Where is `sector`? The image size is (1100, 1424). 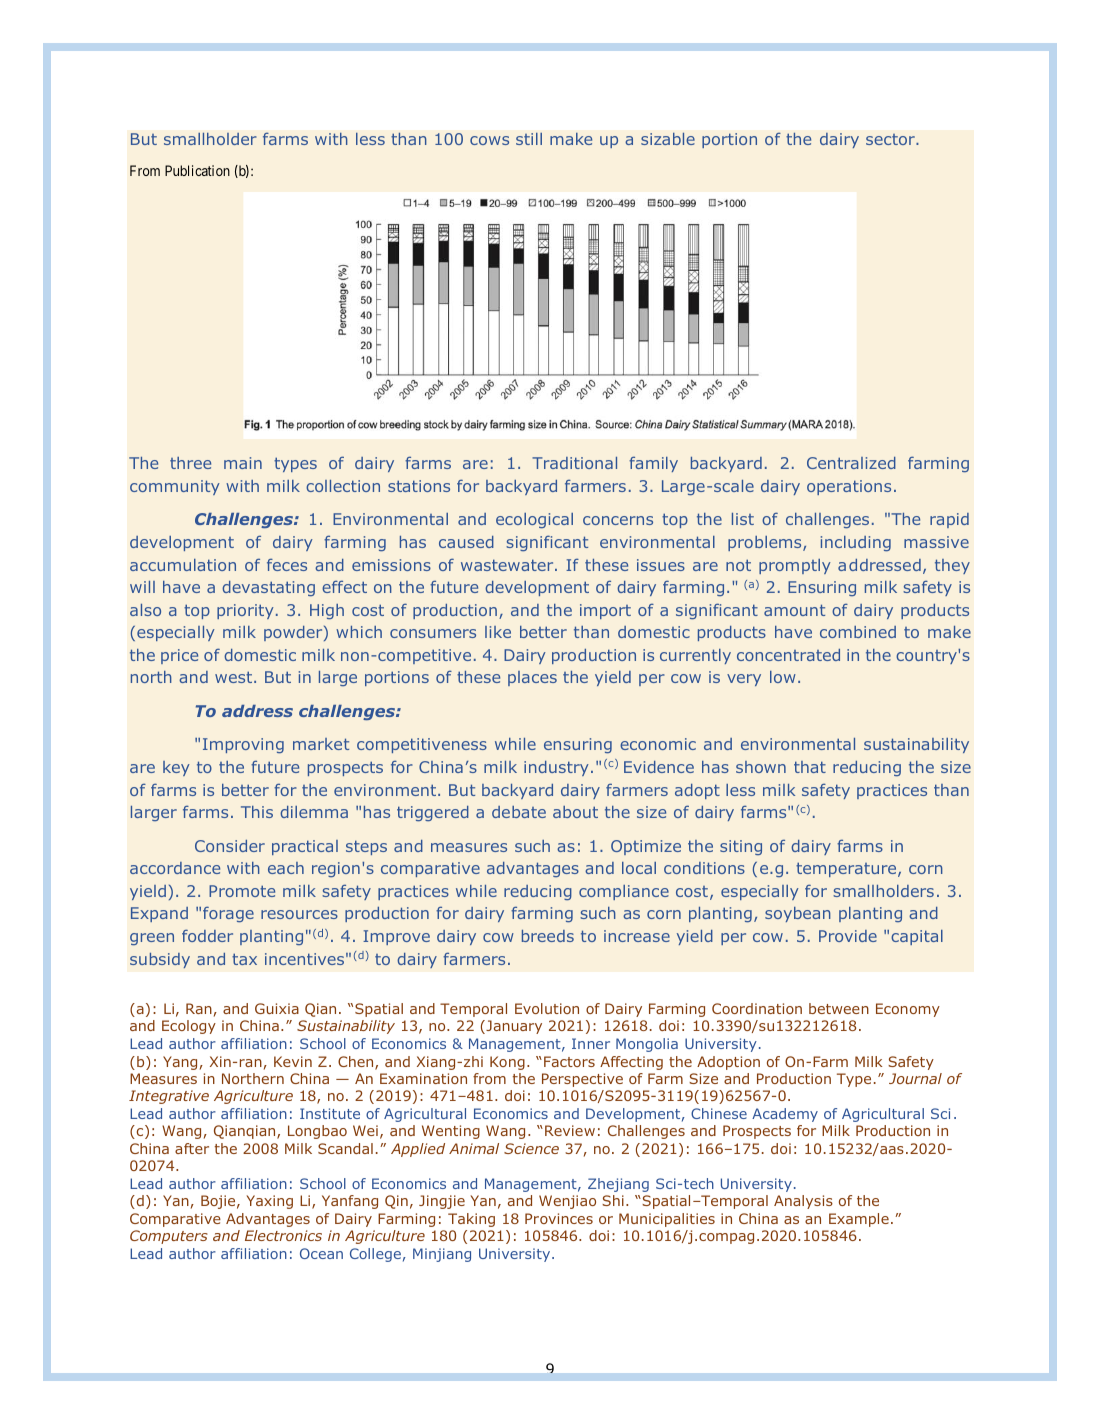 sector is located at coordinates (891, 139).
